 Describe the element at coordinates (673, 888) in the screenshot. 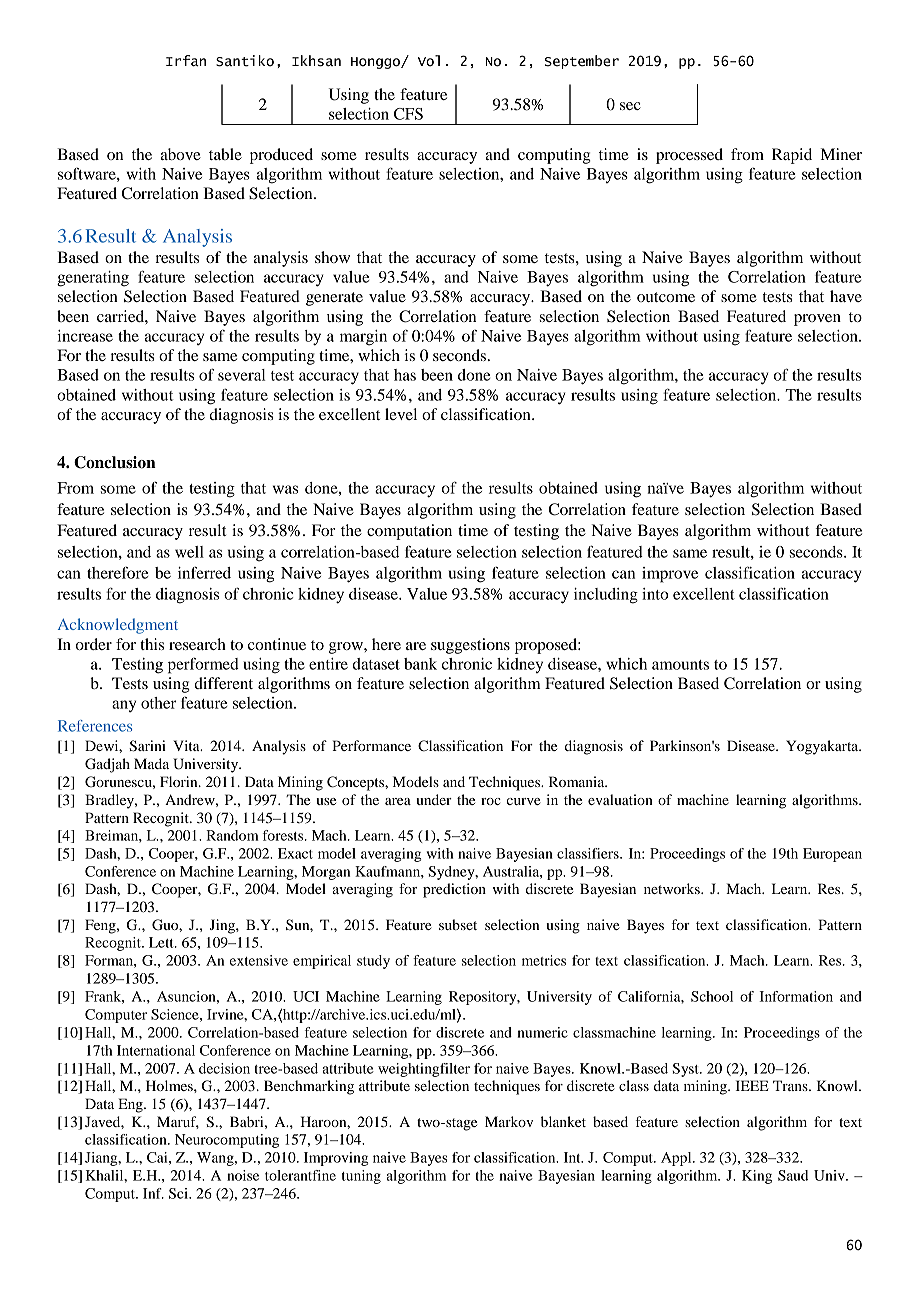

I see `networks` at that location.
